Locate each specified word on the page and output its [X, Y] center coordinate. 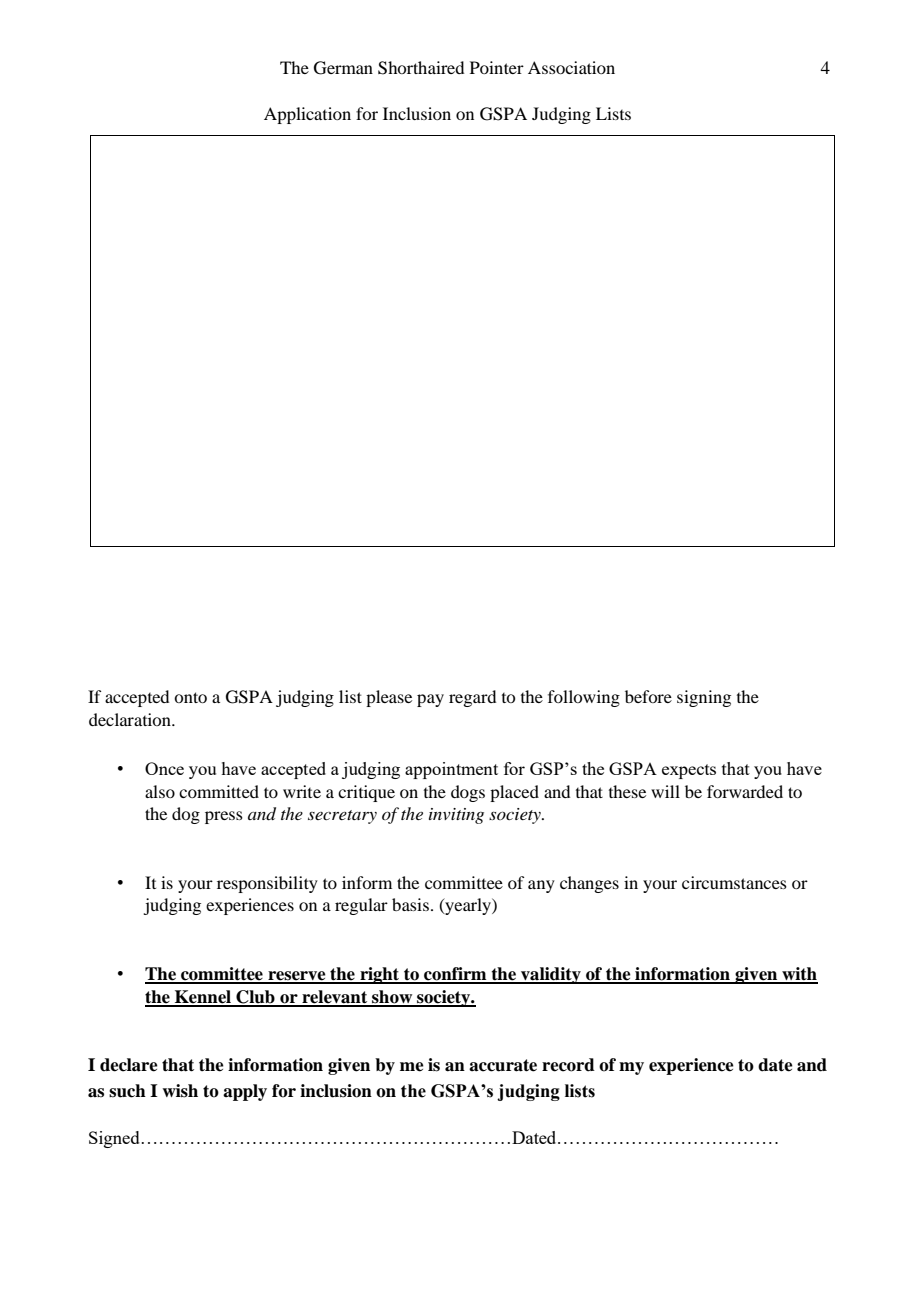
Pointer [497, 67]
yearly [468, 906]
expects [689, 771]
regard [472, 698]
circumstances [734, 882]
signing [704, 698]
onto [190, 697]
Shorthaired [421, 68]
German [343, 68]
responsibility [267, 884]
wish [180, 1091]
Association [571, 67]
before [648, 696]
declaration [131, 719]
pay [430, 700]
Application [307, 115]
